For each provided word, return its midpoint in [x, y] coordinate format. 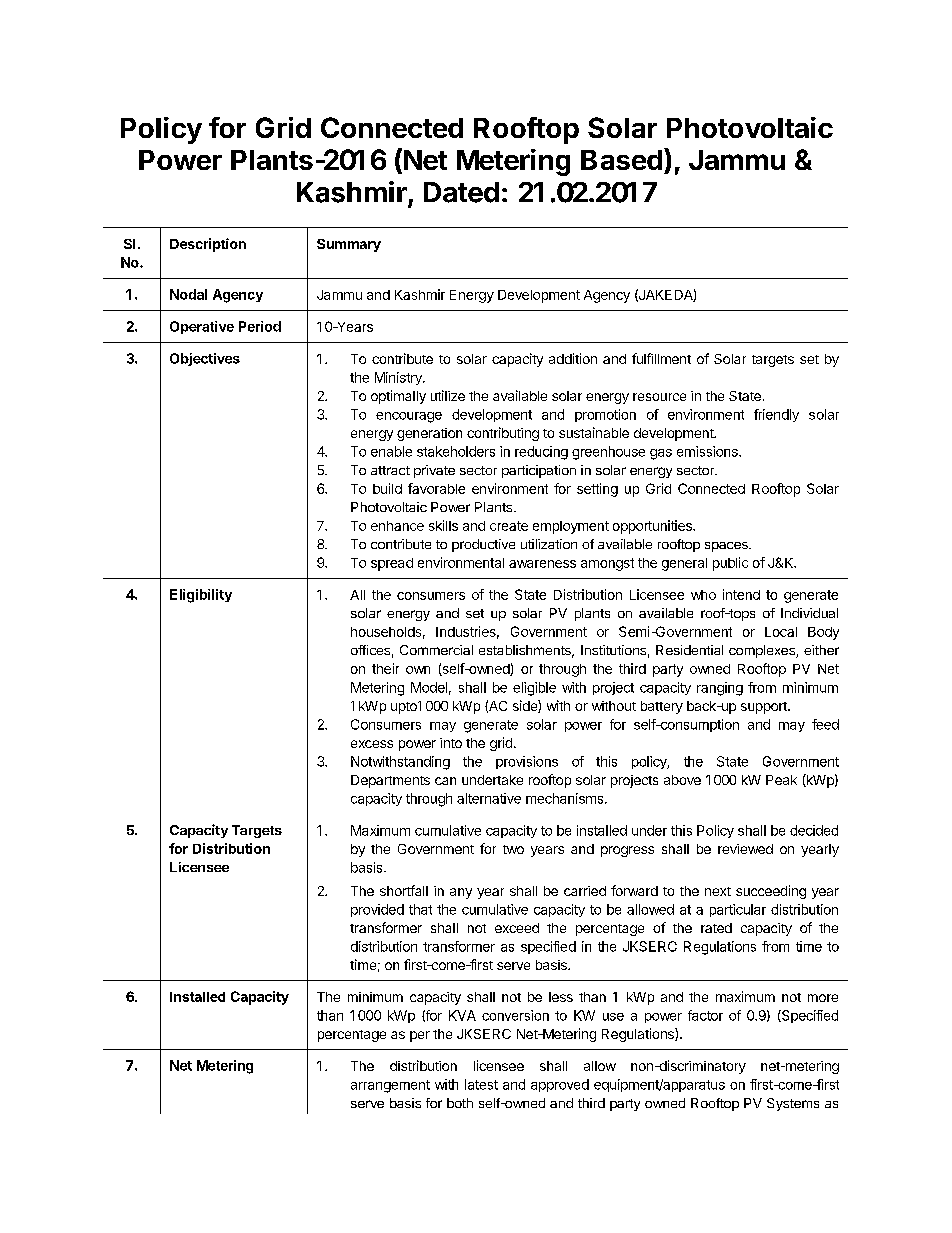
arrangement [390, 1086]
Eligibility [201, 596]
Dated [461, 192]
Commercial [436, 650]
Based [621, 160]
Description [208, 245]
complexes [763, 651]
